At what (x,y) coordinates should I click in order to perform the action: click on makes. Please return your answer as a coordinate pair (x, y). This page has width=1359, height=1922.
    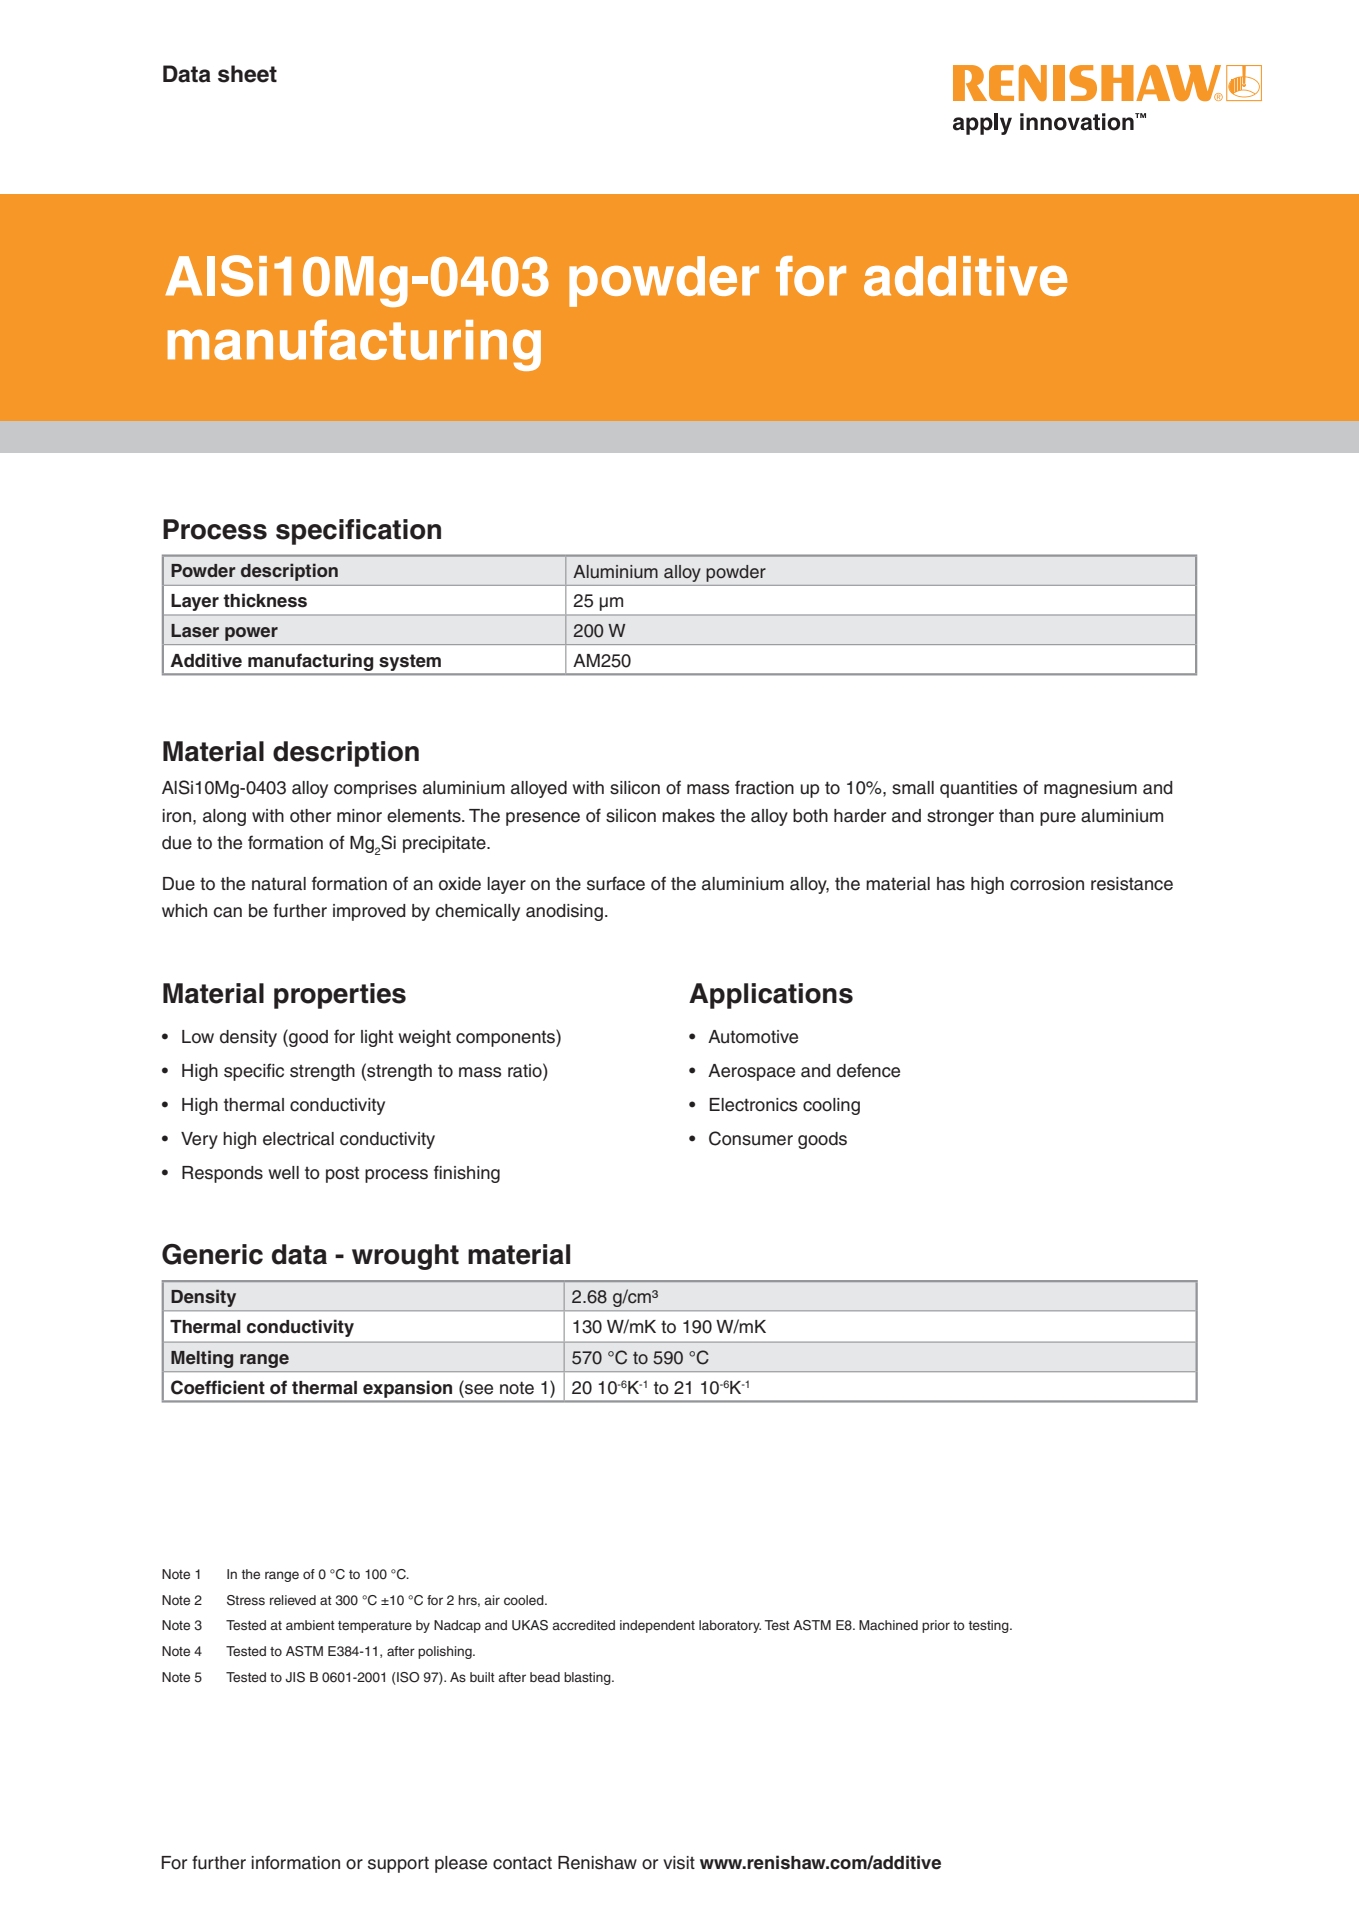
    Looking at the image, I should click on (688, 816).
